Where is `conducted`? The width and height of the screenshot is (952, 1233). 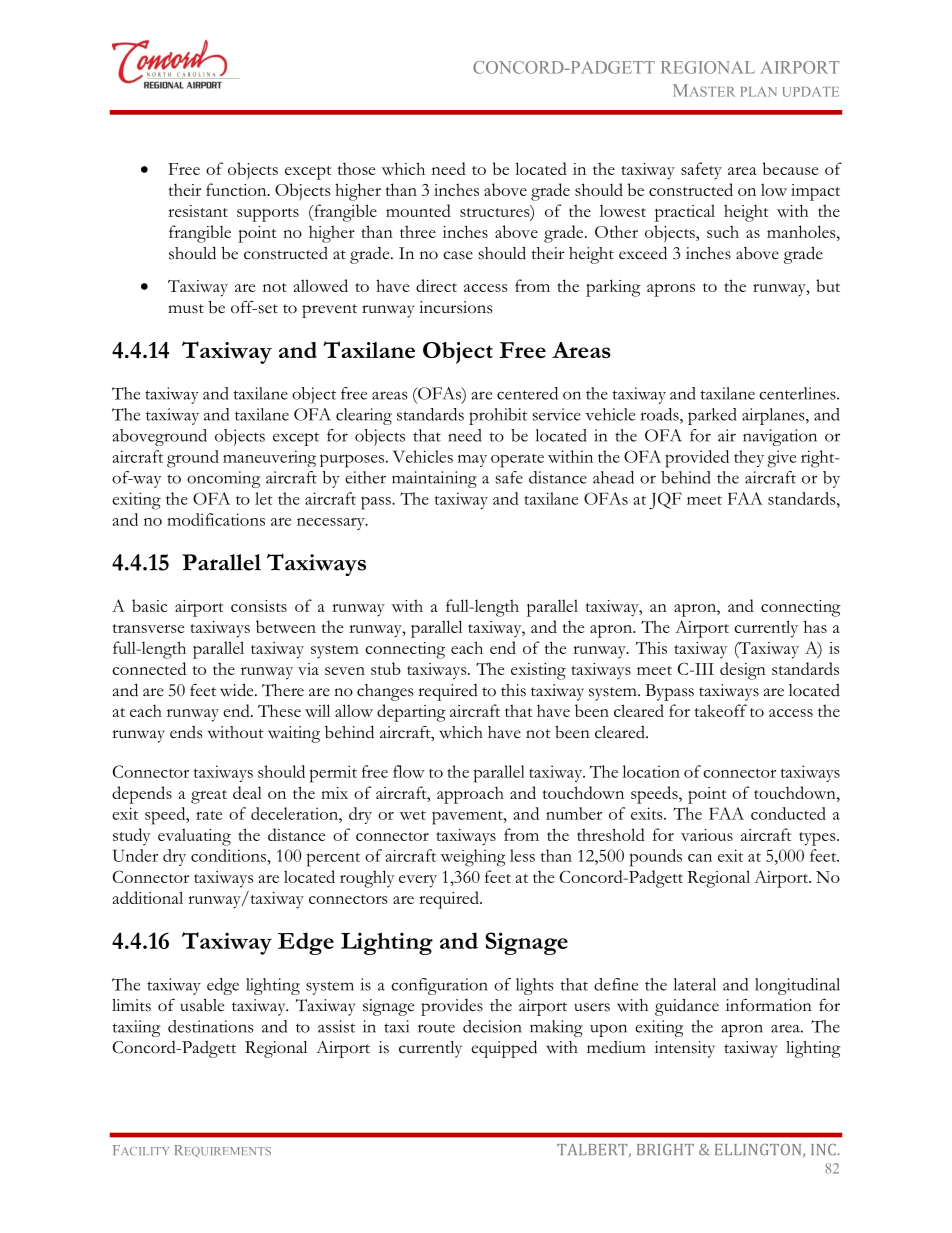 conducted is located at coordinates (788, 813).
